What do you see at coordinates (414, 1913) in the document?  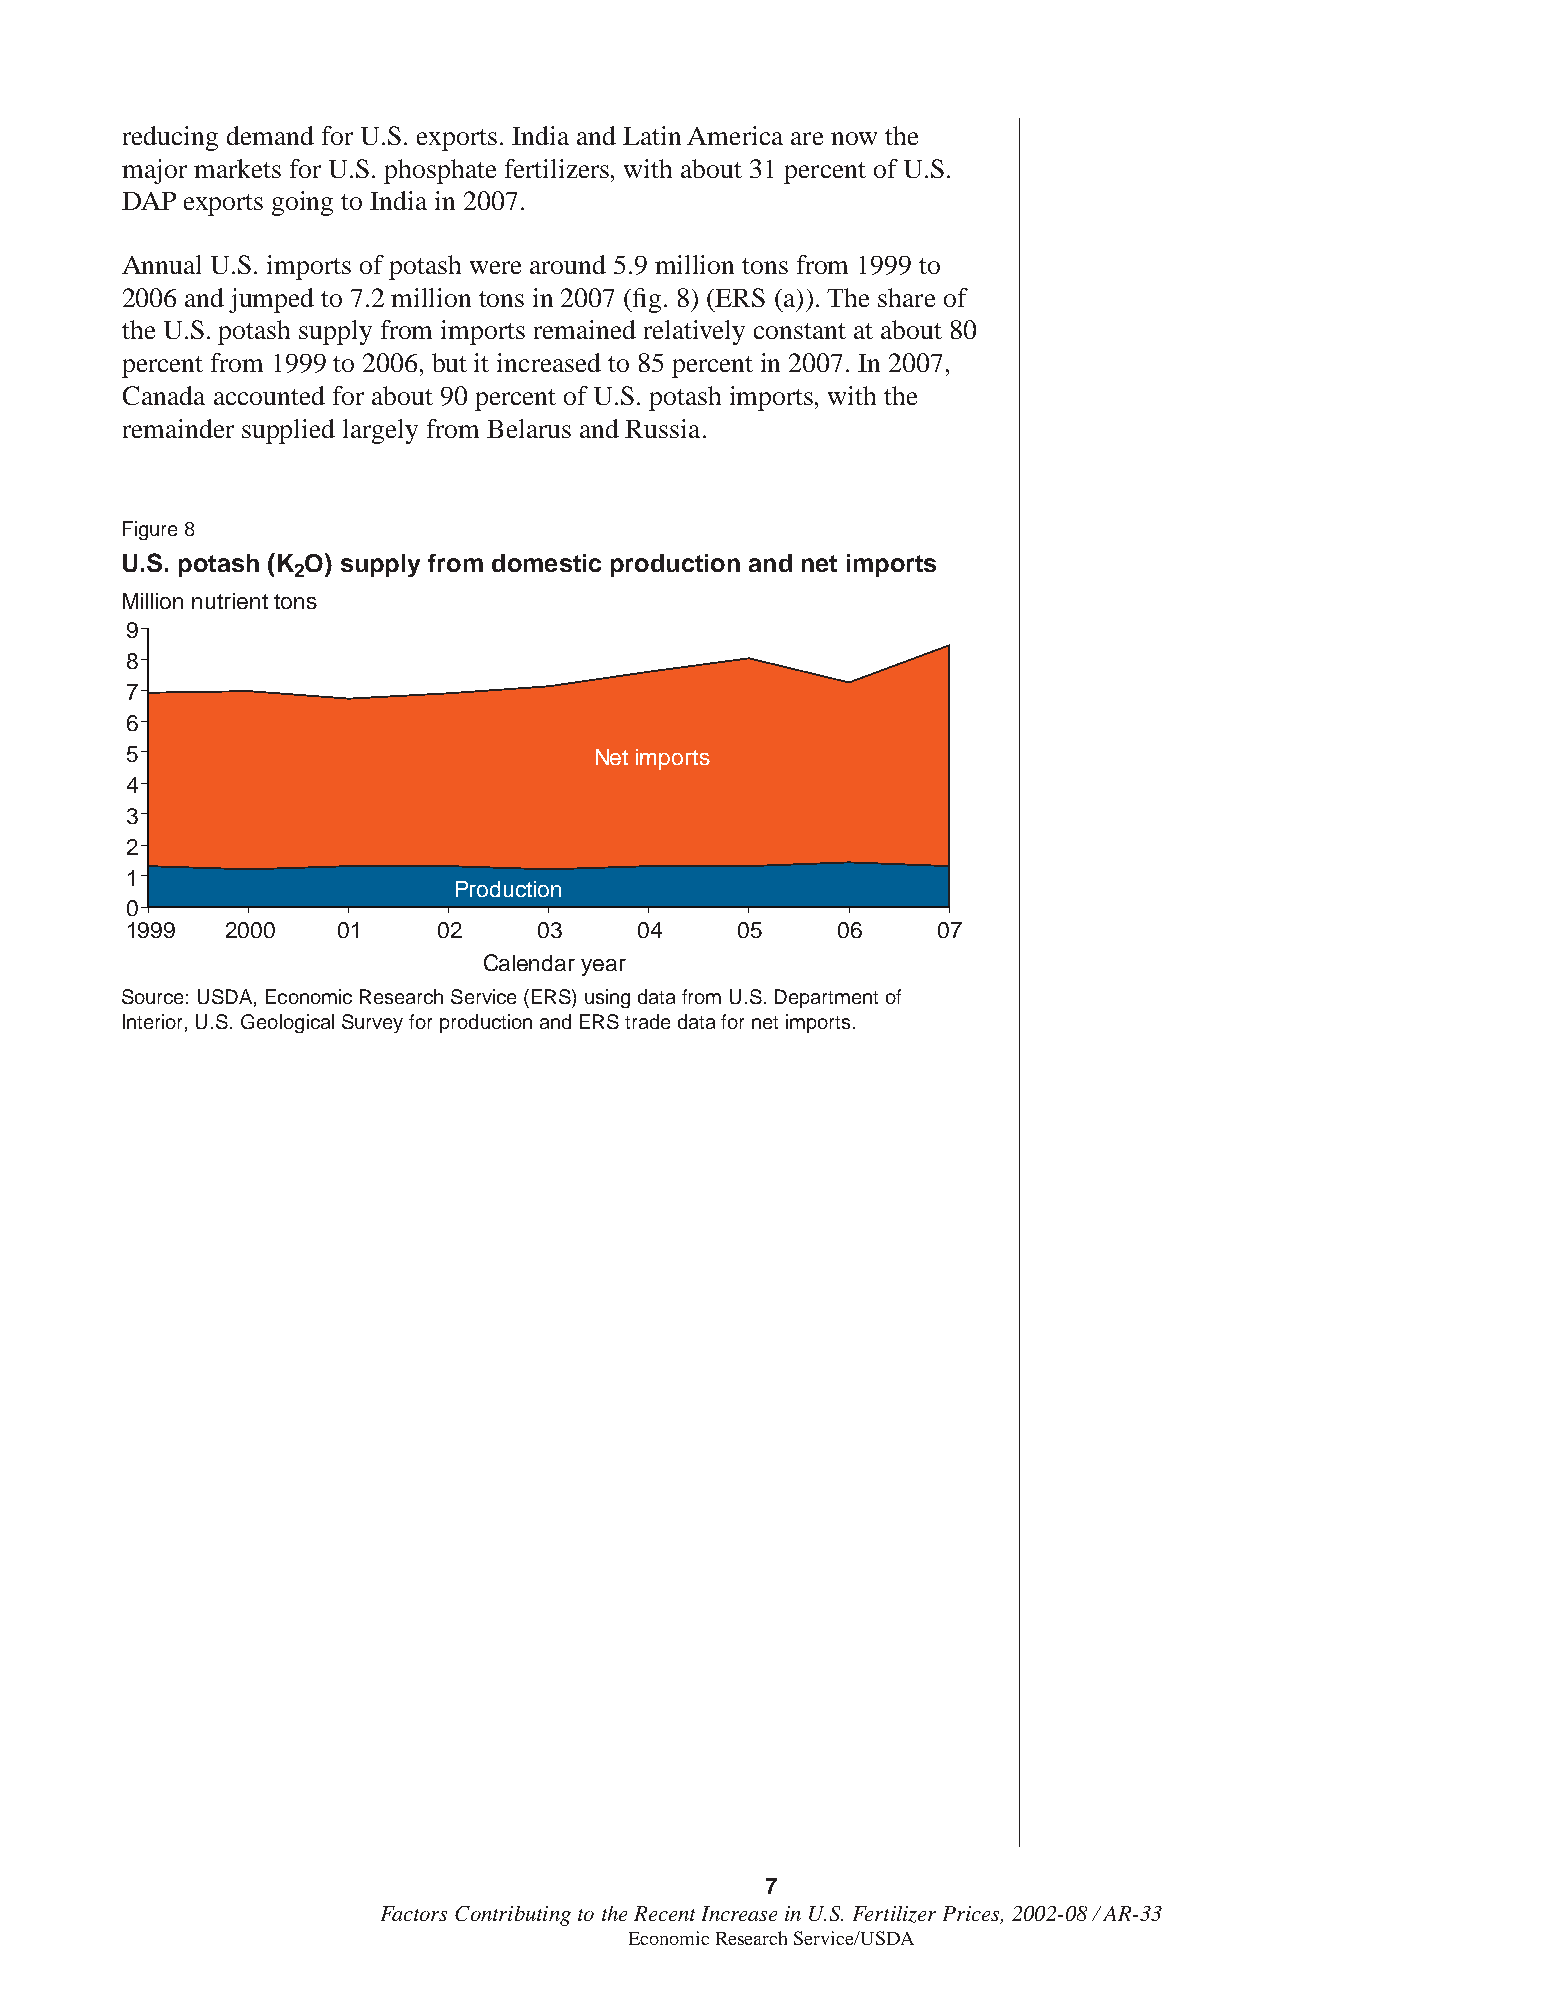 I see `Factors` at bounding box center [414, 1913].
